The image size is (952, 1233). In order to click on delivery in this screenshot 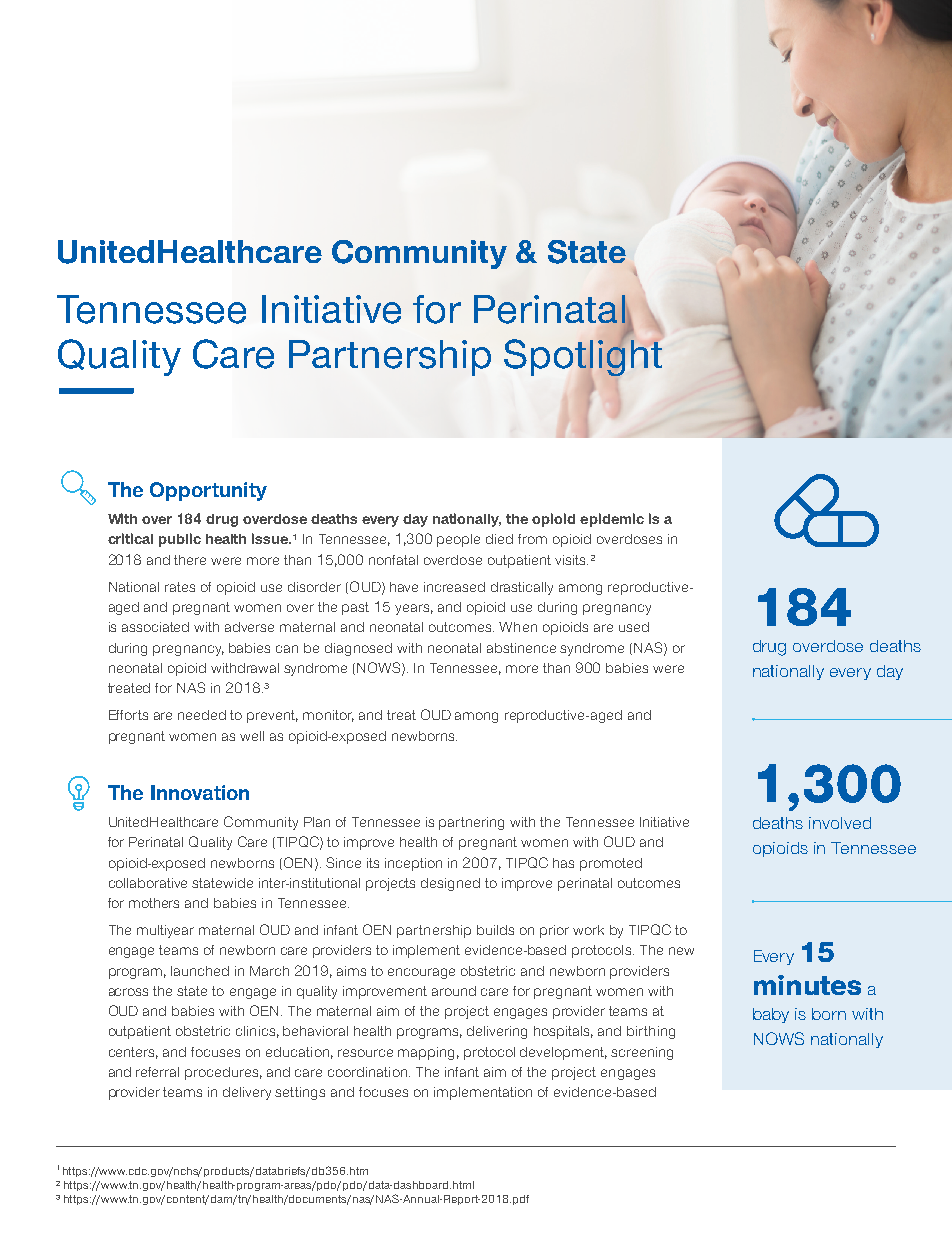, I will do `click(247, 1093)`.
